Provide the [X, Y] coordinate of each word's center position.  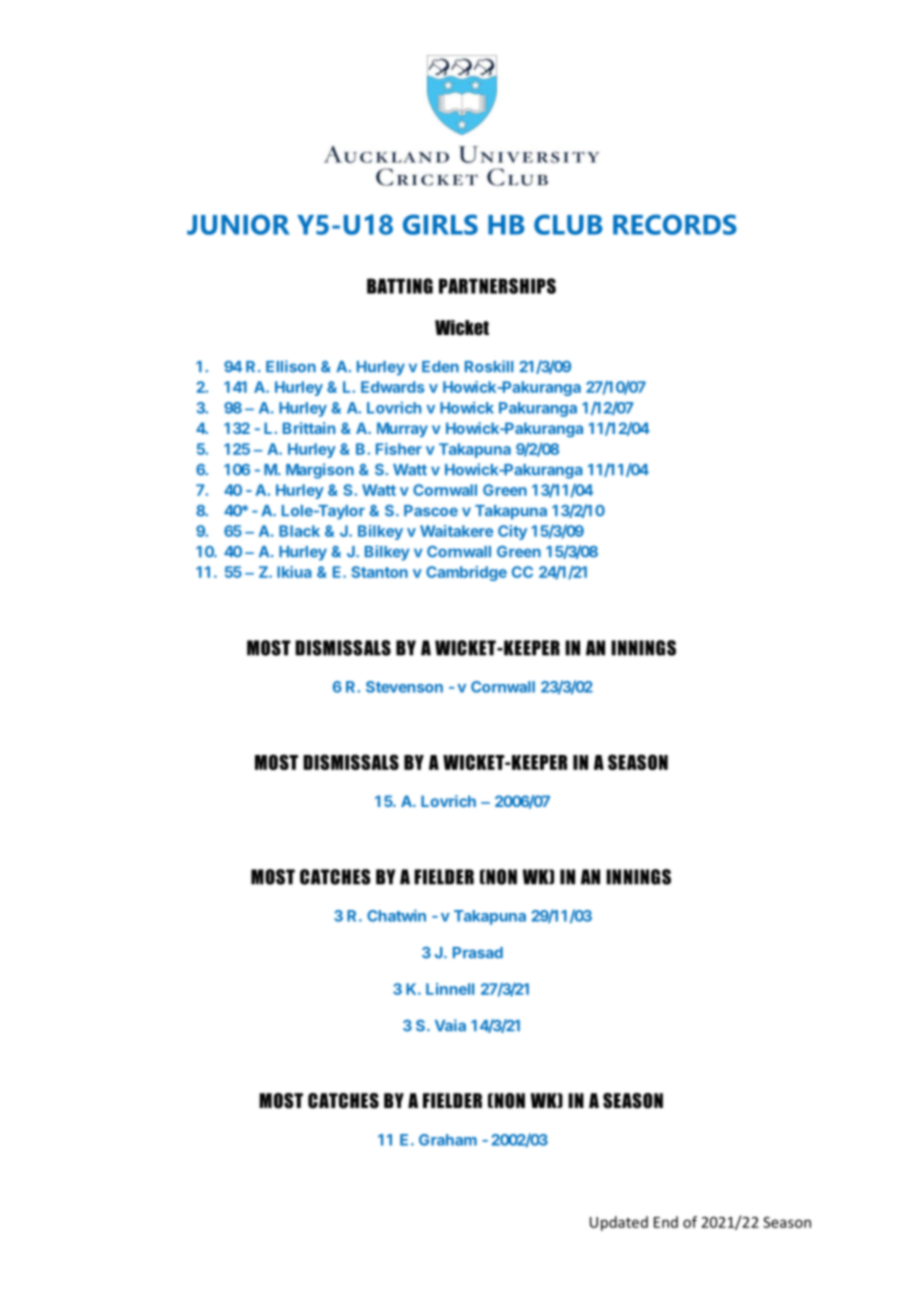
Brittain [309, 428]
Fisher [399, 449]
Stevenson [404, 687]
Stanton [379, 572]
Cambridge [466, 573]
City [512, 532]
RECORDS [675, 224]
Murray [402, 429]
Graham [448, 1140]
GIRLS [440, 224]
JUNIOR [238, 224]
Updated [619, 1223]
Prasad [478, 953]
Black [299, 531]
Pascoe [431, 511]
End [666, 1222]
